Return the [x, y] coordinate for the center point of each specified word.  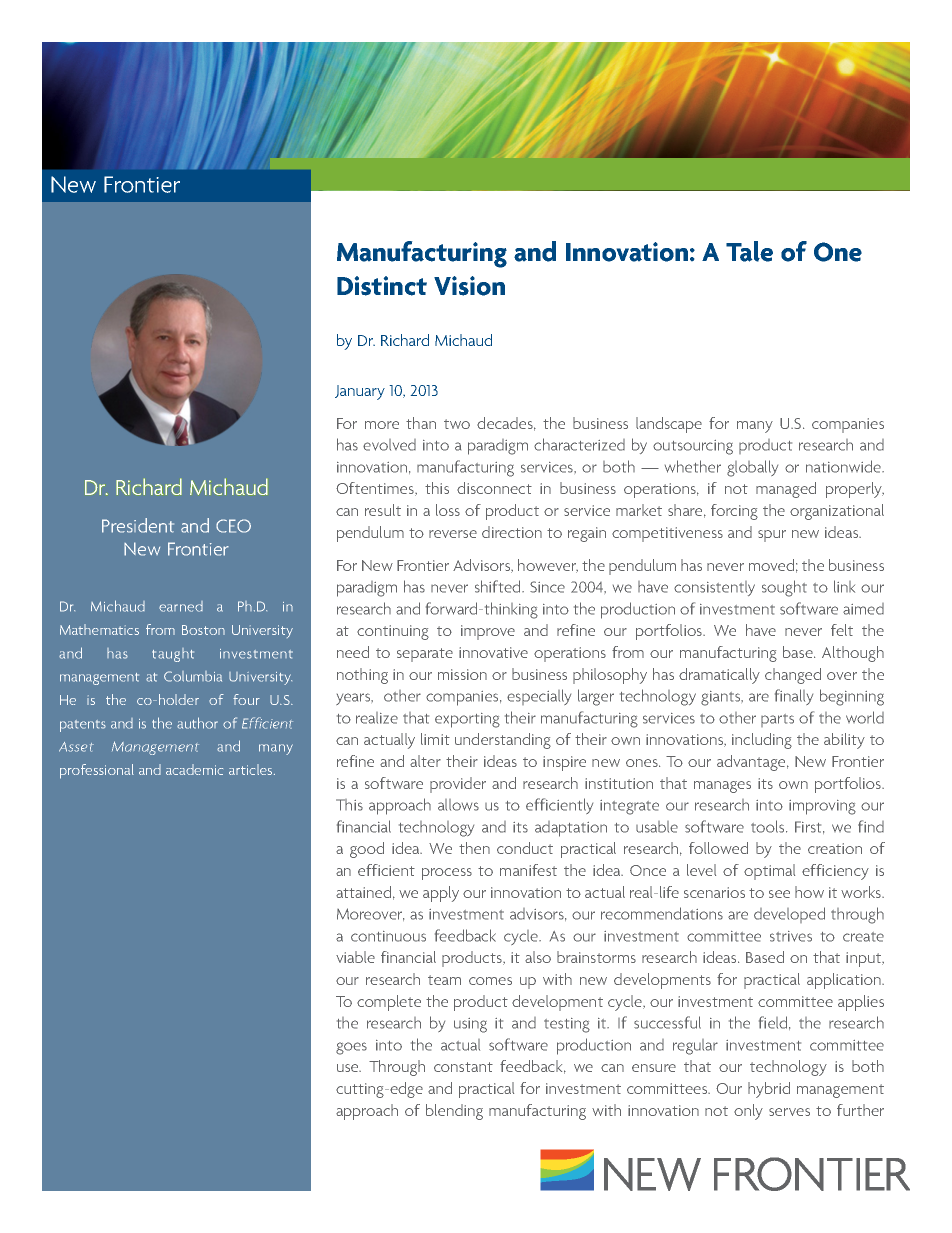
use [349, 1068]
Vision [469, 286]
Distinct [382, 286]
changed [793, 676]
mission [462, 674]
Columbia [193, 676]
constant [463, 1067]
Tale [749, 251]
